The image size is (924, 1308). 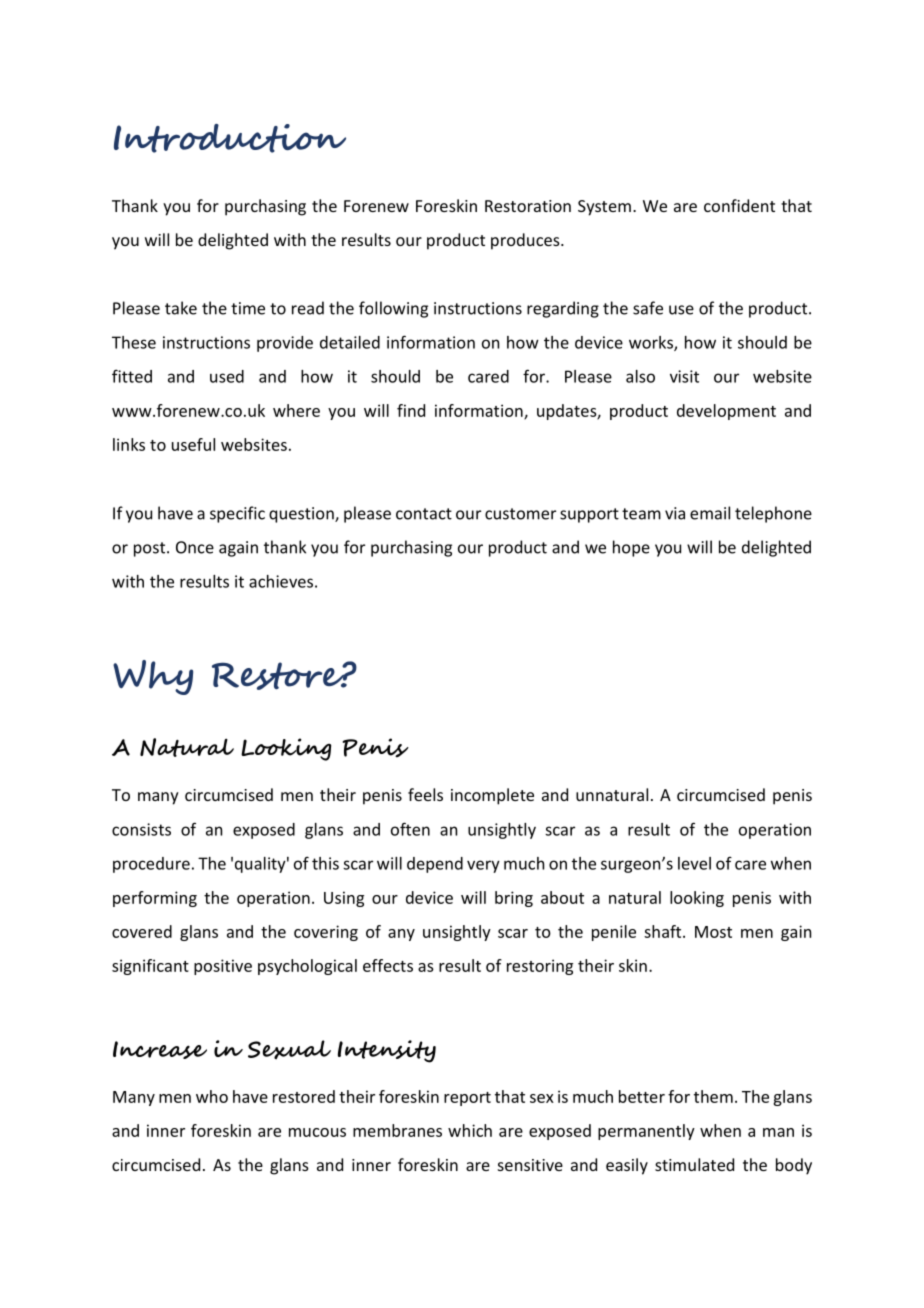 What do you see at coordinates (631, 548) in the screenshot?
I see `hope` at bounding box center [631, 548].
